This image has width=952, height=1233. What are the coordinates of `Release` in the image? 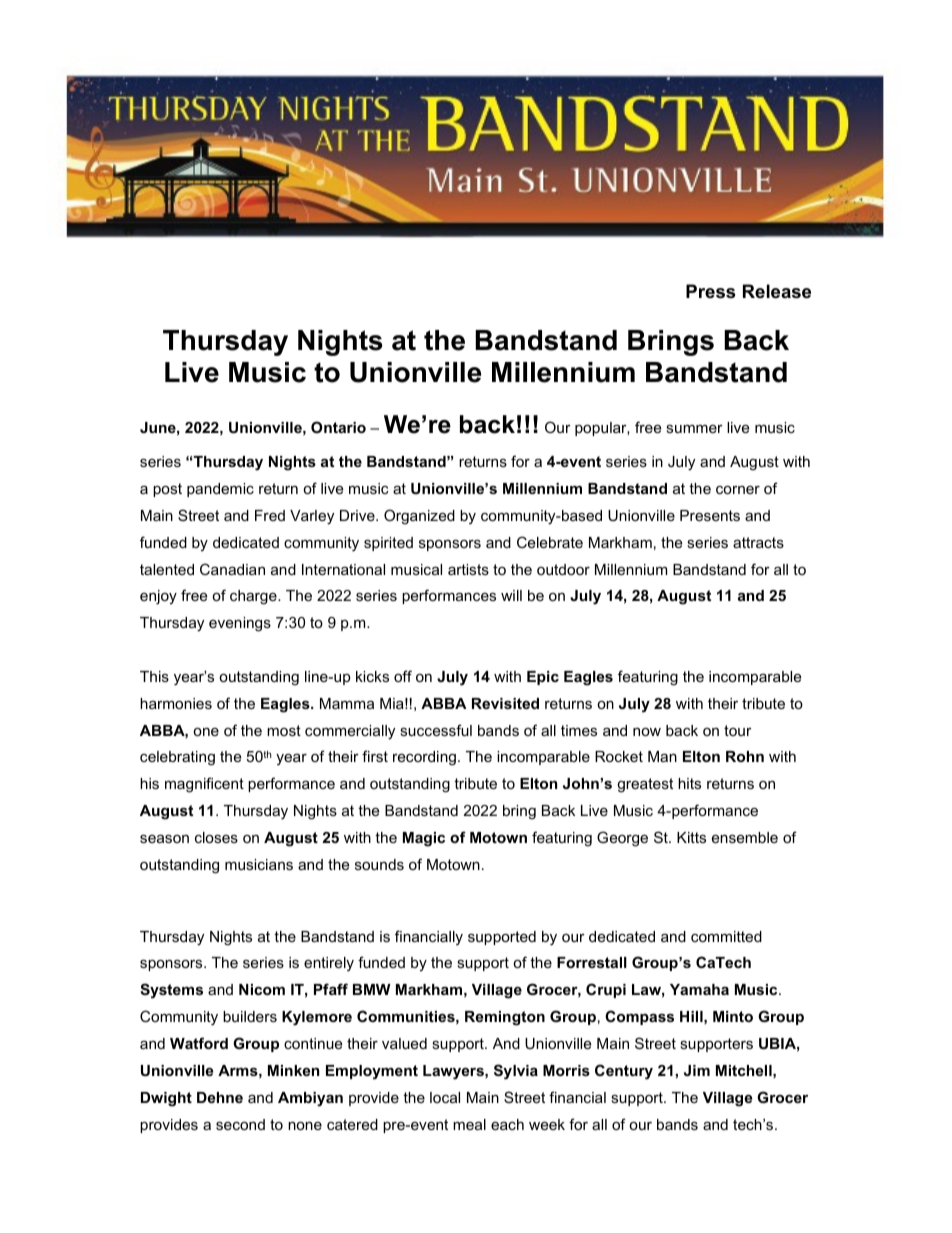 It's located at (777, 291).
